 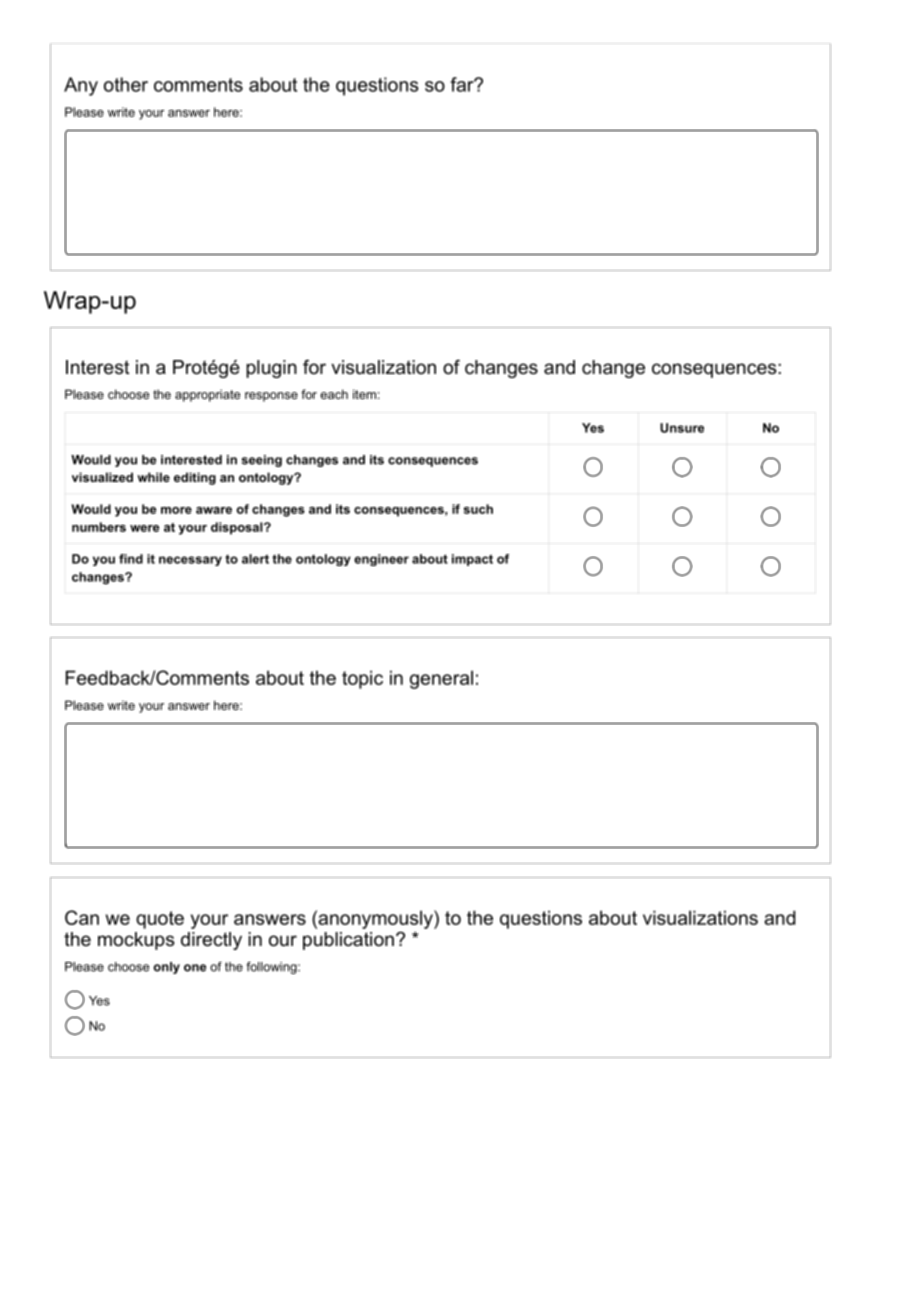 I want to click on Unsure, so click(x=682, y=428).
